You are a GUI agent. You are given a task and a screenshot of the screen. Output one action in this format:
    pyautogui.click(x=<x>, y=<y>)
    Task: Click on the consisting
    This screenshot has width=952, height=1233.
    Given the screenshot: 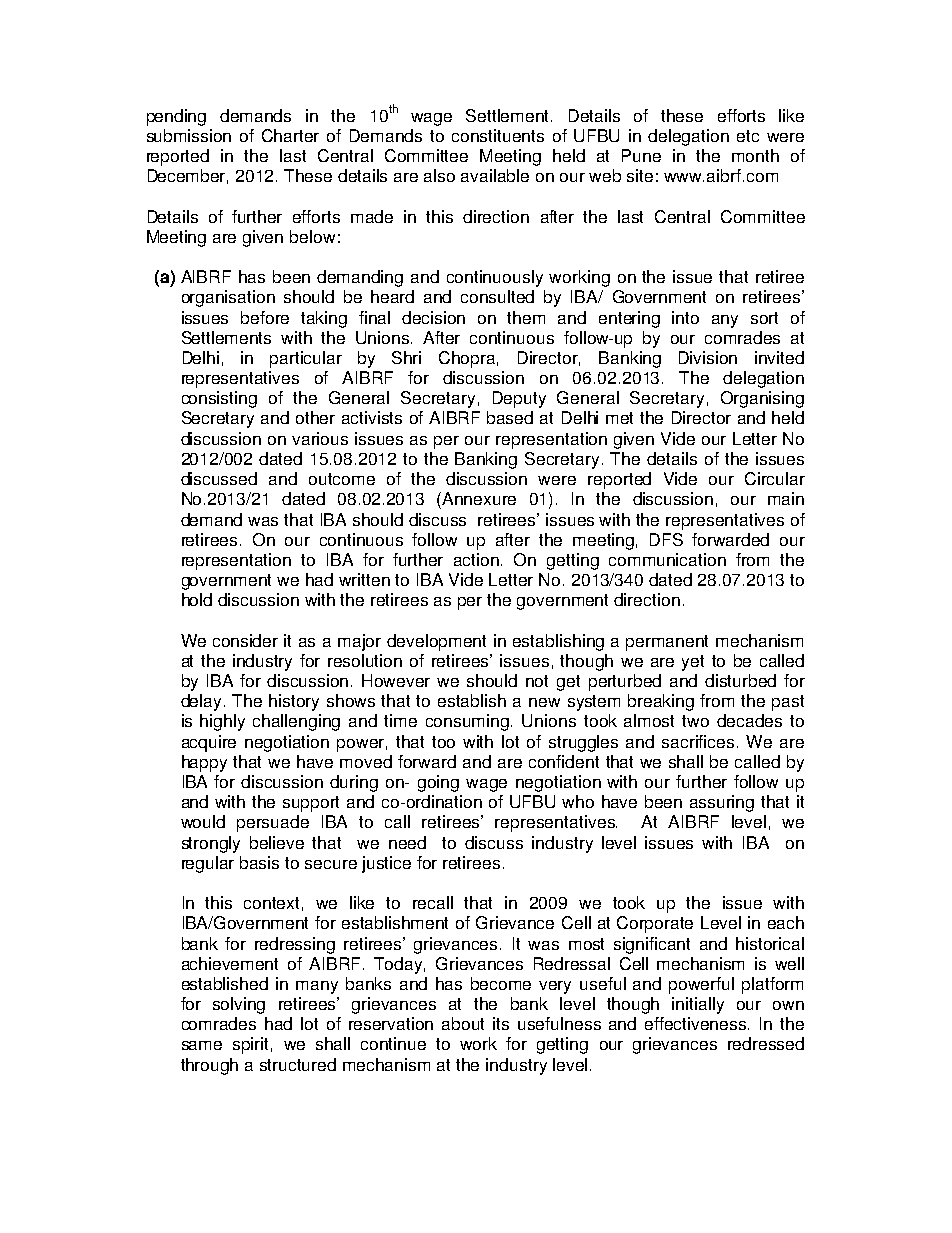 What is the action you would take?
    pyautogui.click(x=219, y=399)
